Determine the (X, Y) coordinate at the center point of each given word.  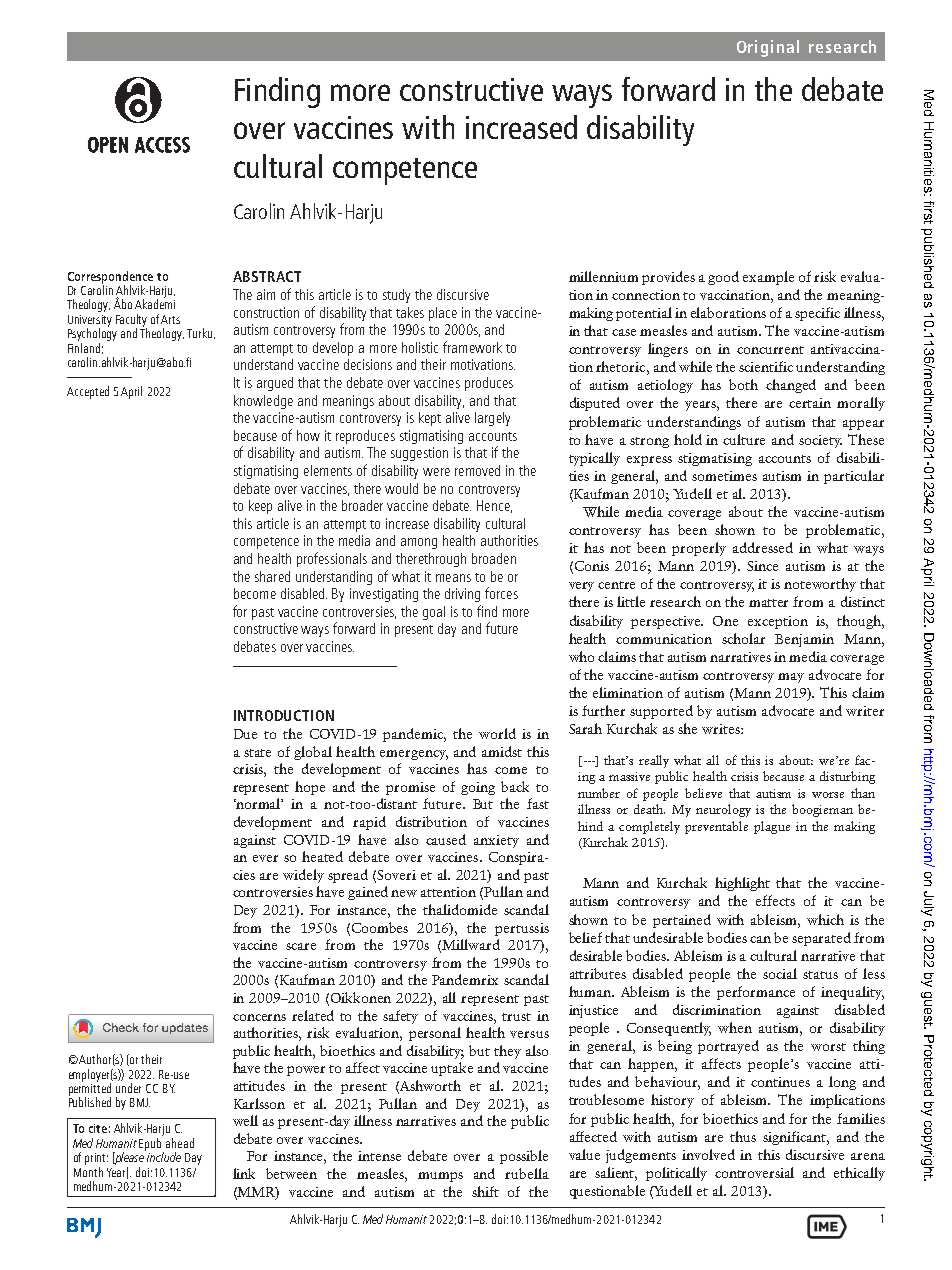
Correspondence (110, 278)
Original (768, 48)
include (164, 1157)
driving (462, 595)
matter (768, 603)
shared (272, 576)
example (768, 278)
